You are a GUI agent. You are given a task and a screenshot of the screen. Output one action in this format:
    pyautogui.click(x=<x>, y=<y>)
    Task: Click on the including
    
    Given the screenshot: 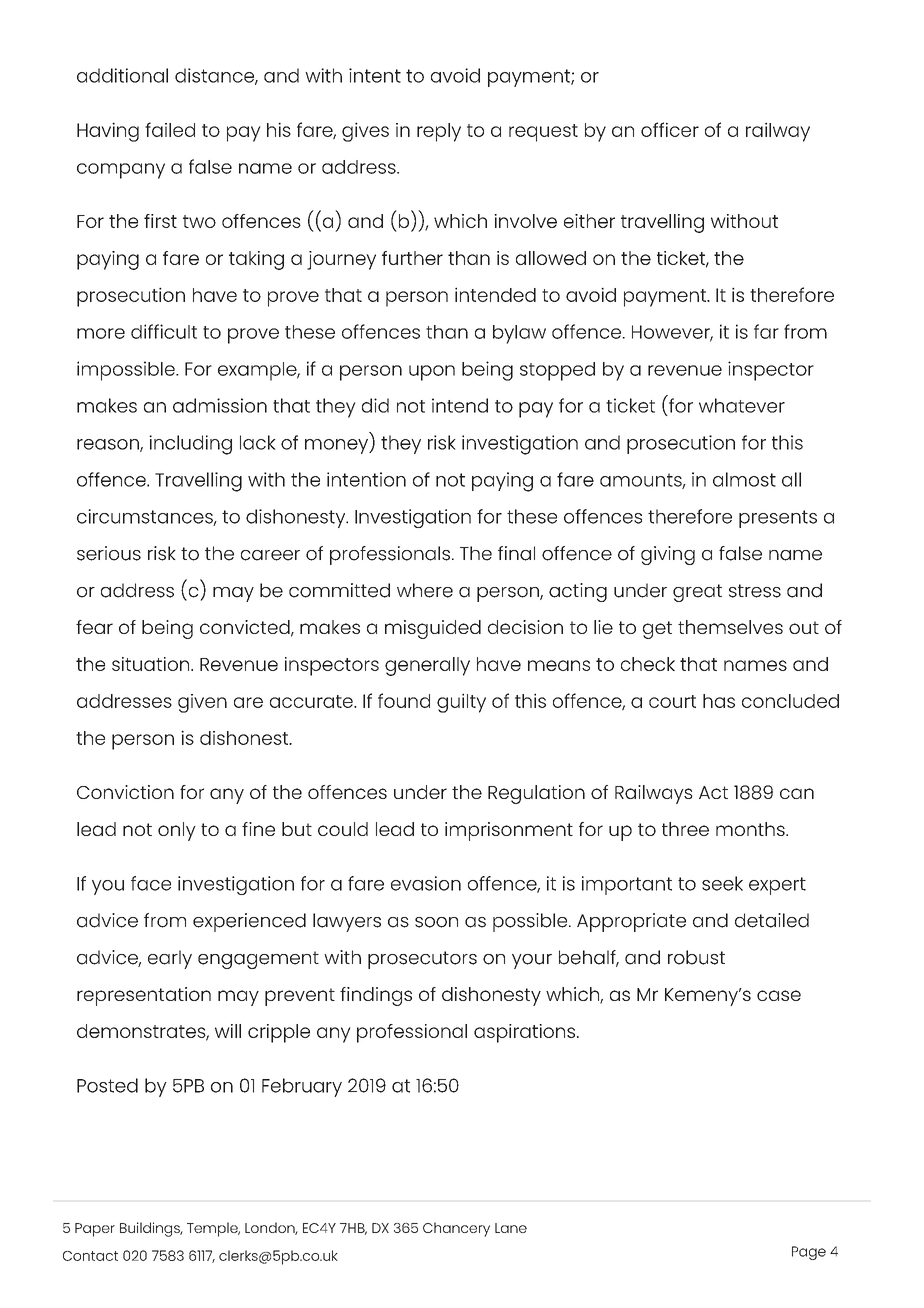 What is the action you would take?
    pyautogui.click(x=190, y=445)
